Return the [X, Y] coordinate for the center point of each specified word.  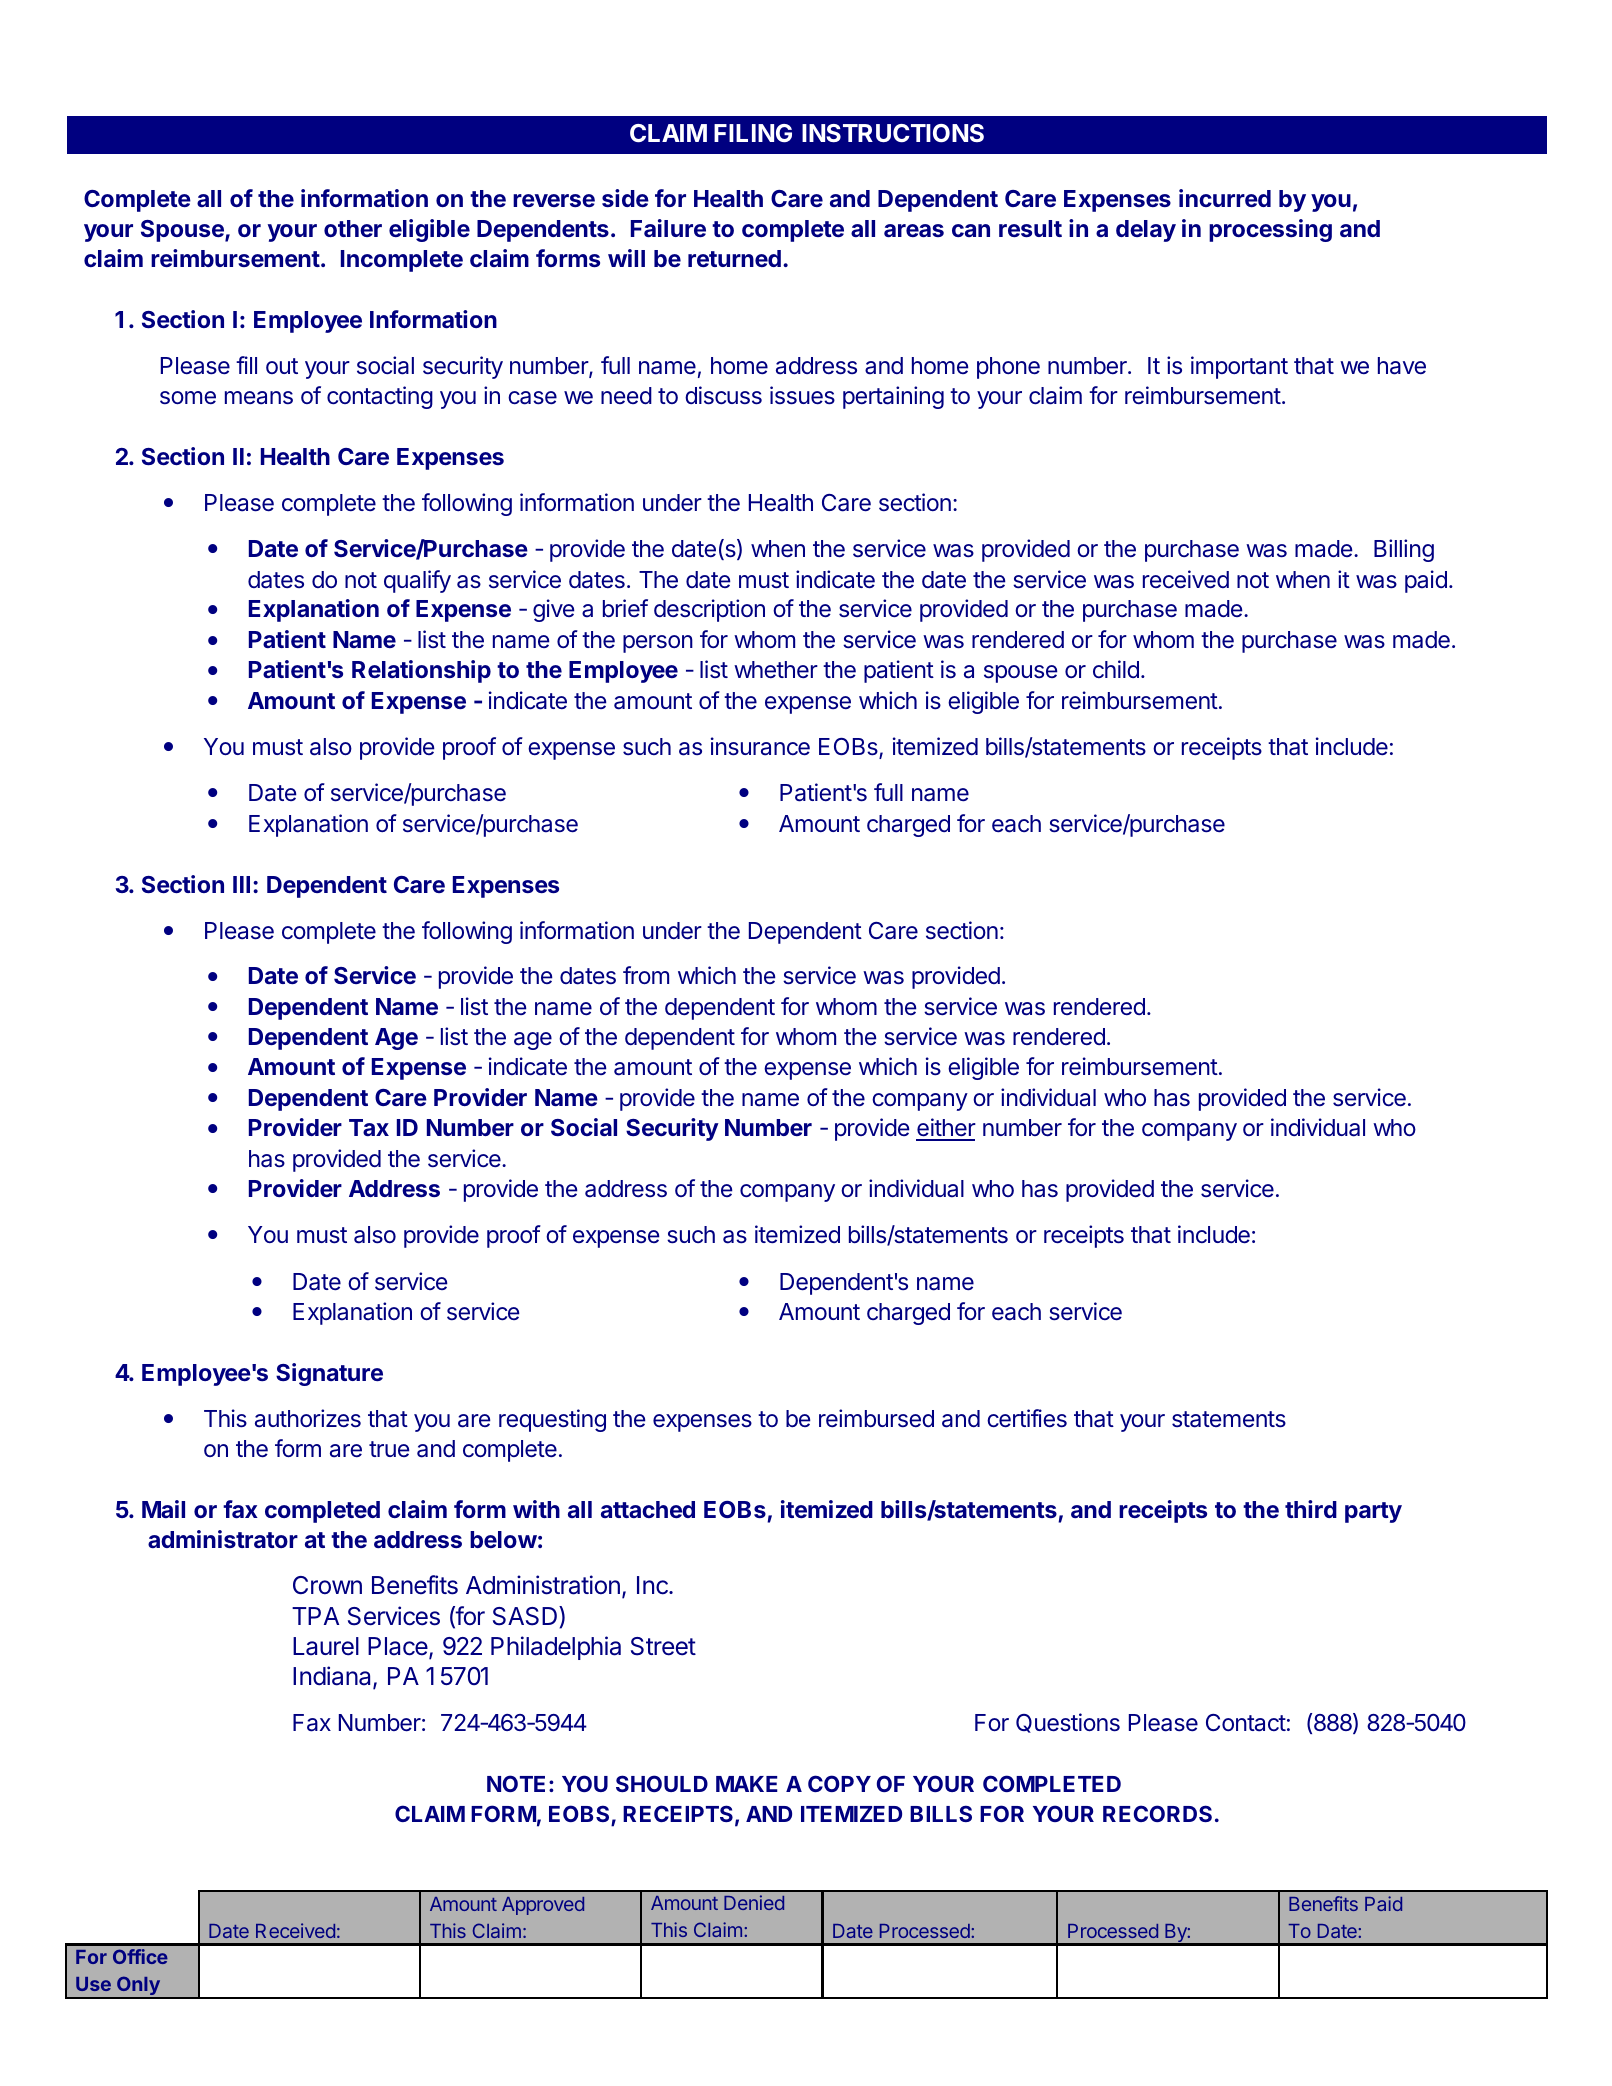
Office [140, 1956]
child [1116, 669]
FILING [753, 133]
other [353, 228]
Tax [369, 1127]
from [646, 975]
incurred [1225, 198]
